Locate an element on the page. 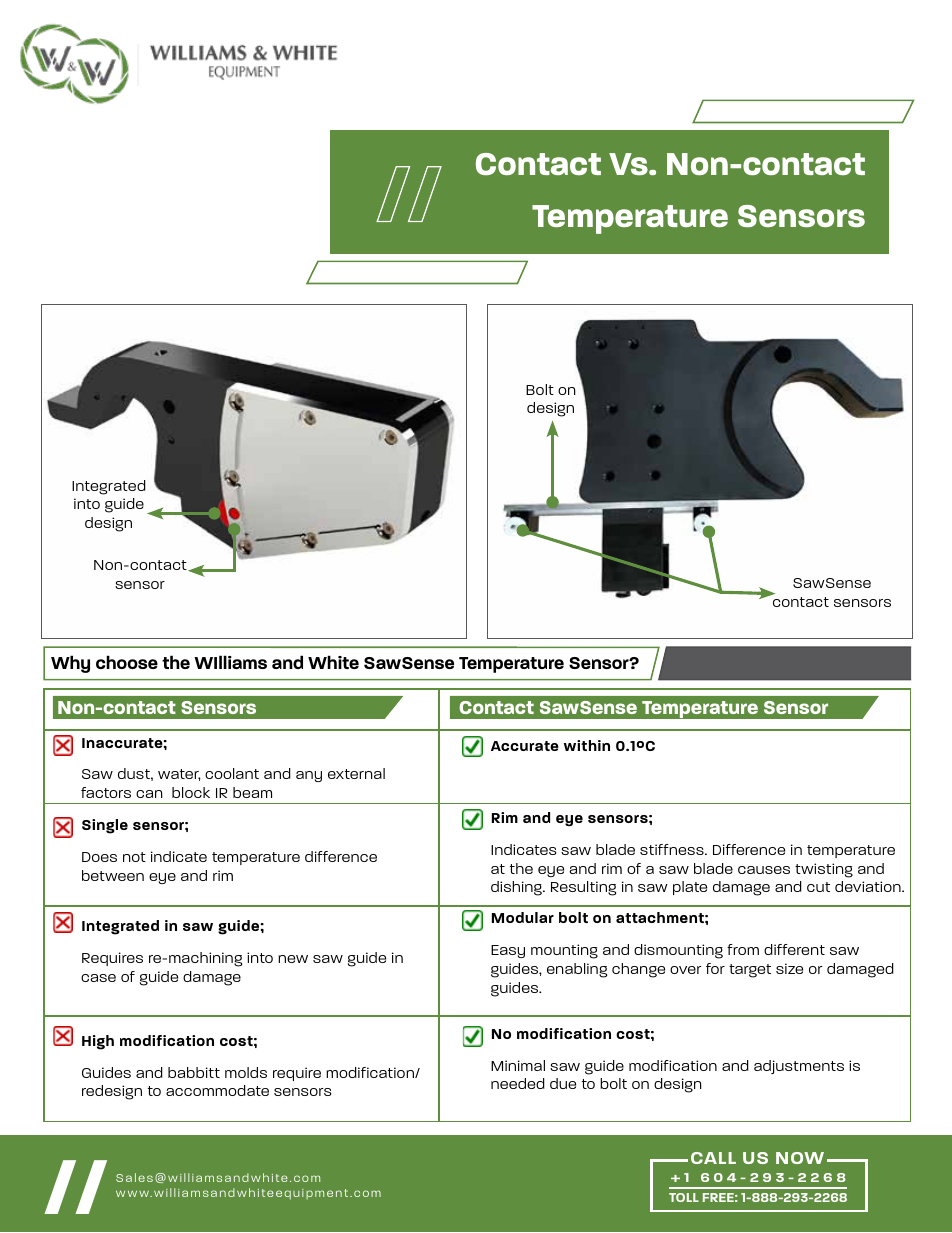 The height and width of the page is (1233, 952). Minimal is located at coordinates (518, 1065).
